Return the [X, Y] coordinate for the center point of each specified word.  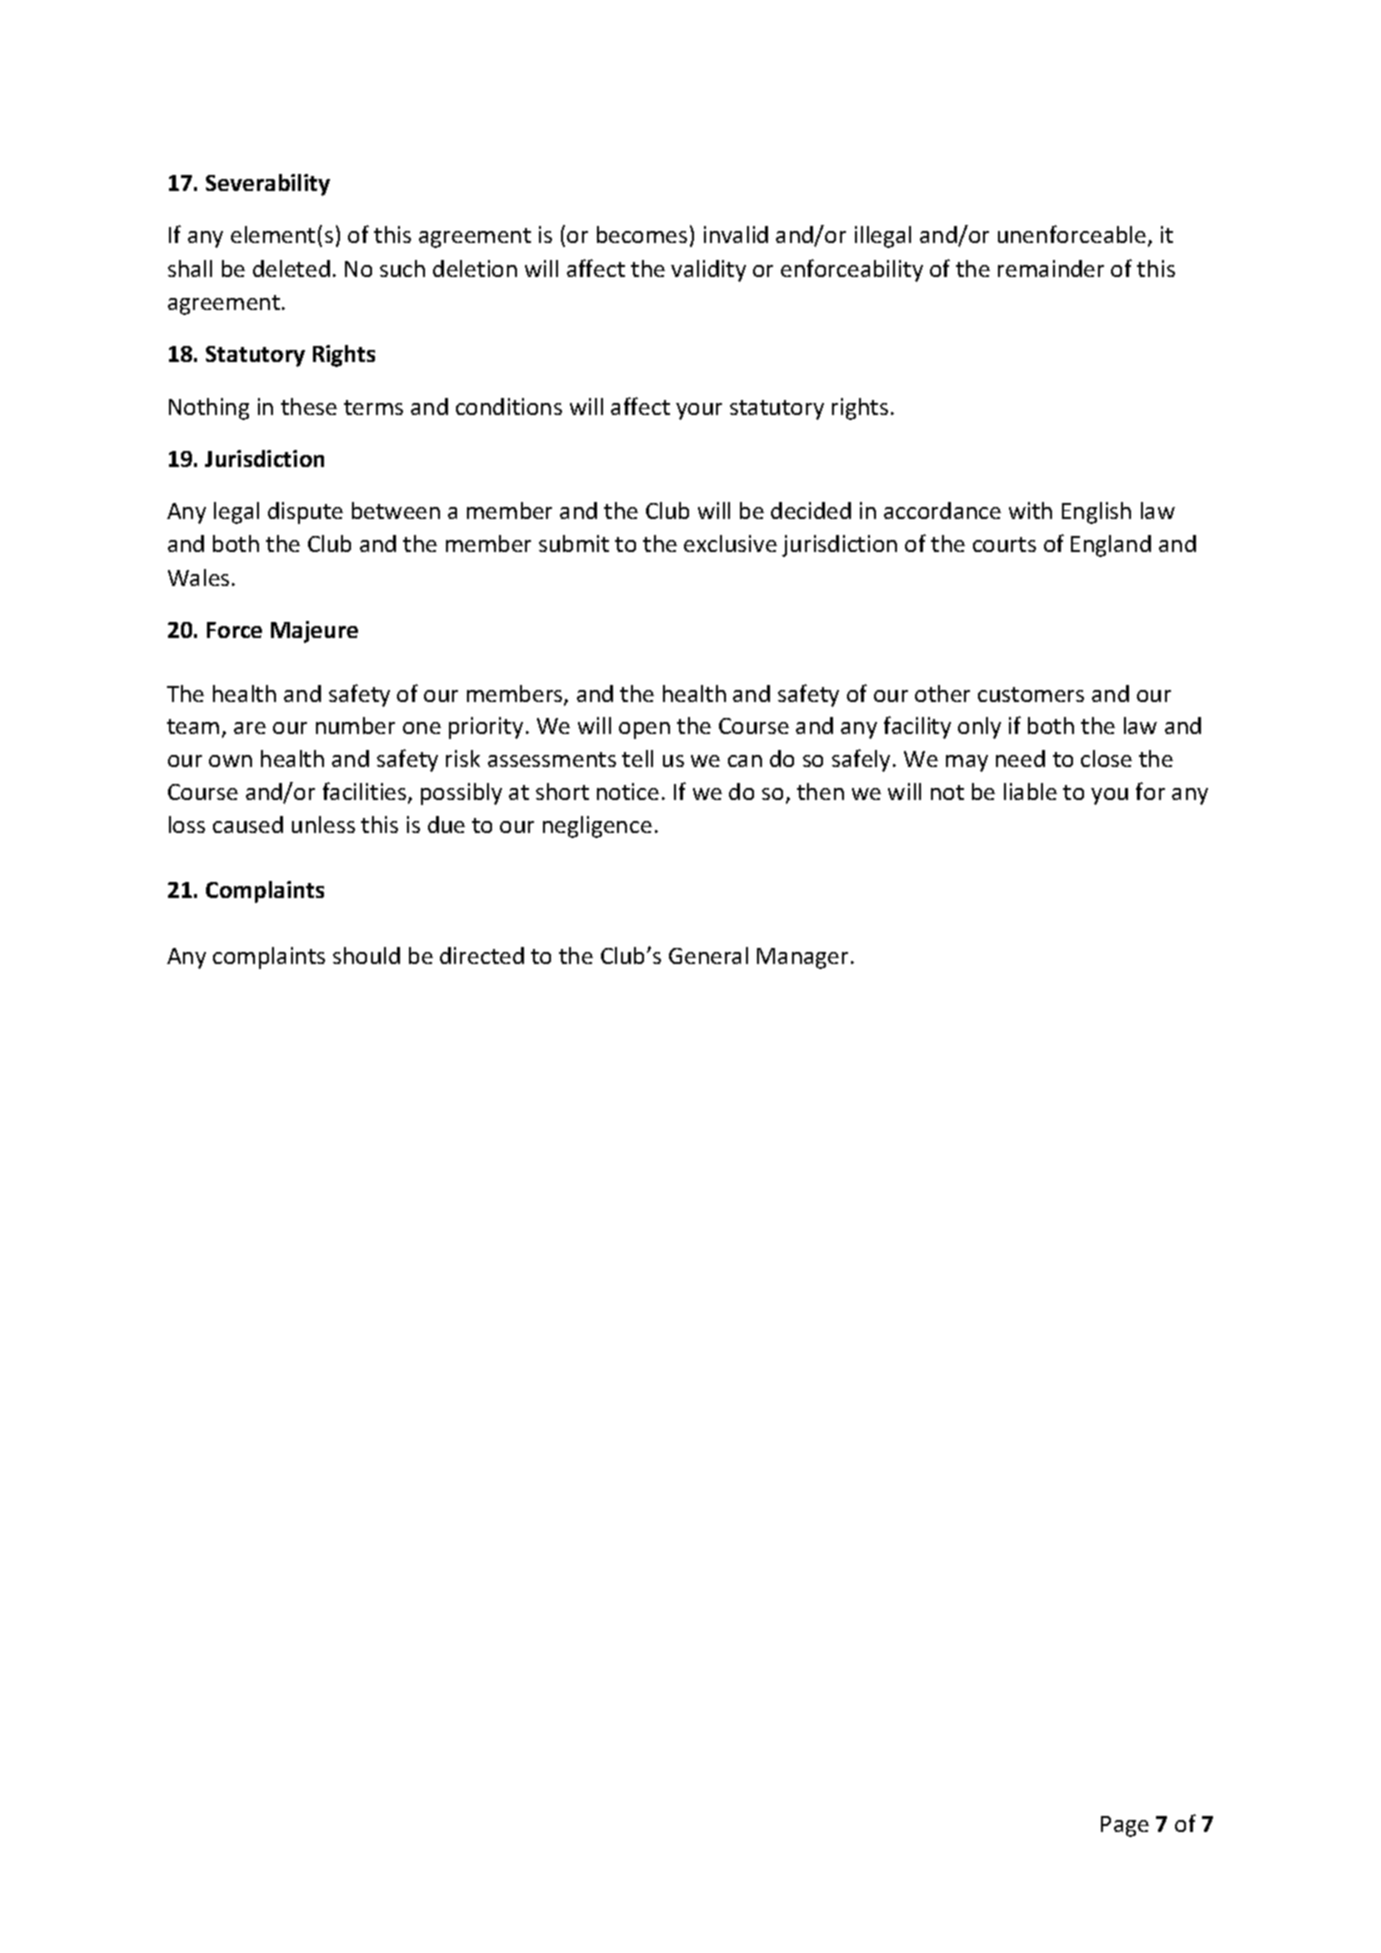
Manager [802, 958]
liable [1030, 791]
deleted [291, 268]
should [366, 955]
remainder [1051, 268]
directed [482, 955]
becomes [642, 234]
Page [1125, 1826]
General [708, 955]
